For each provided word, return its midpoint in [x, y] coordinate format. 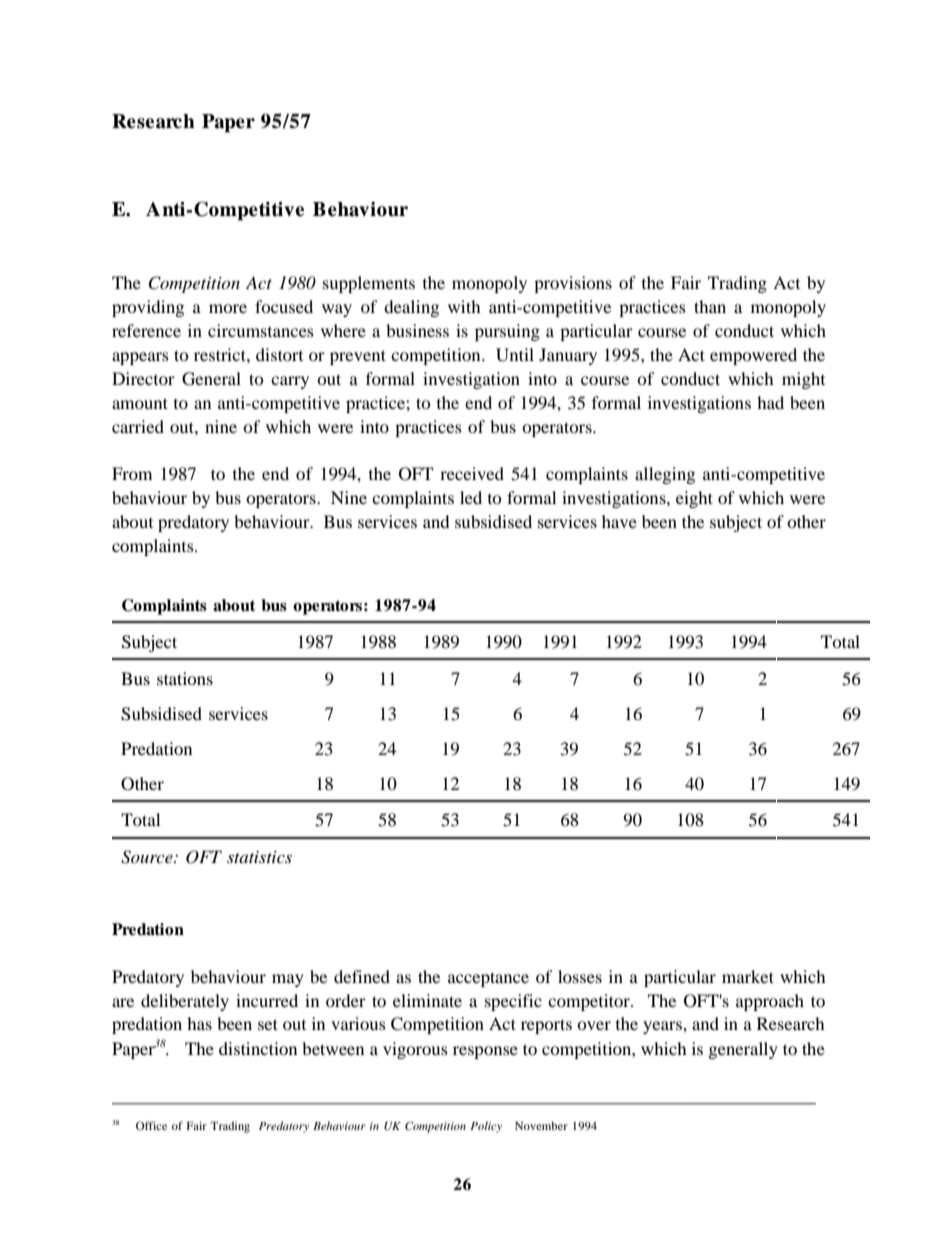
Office [151, 1125]
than [710, 306]
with [464, 306]
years [663, 1027]
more [228, 308]
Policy [486, 1127]
